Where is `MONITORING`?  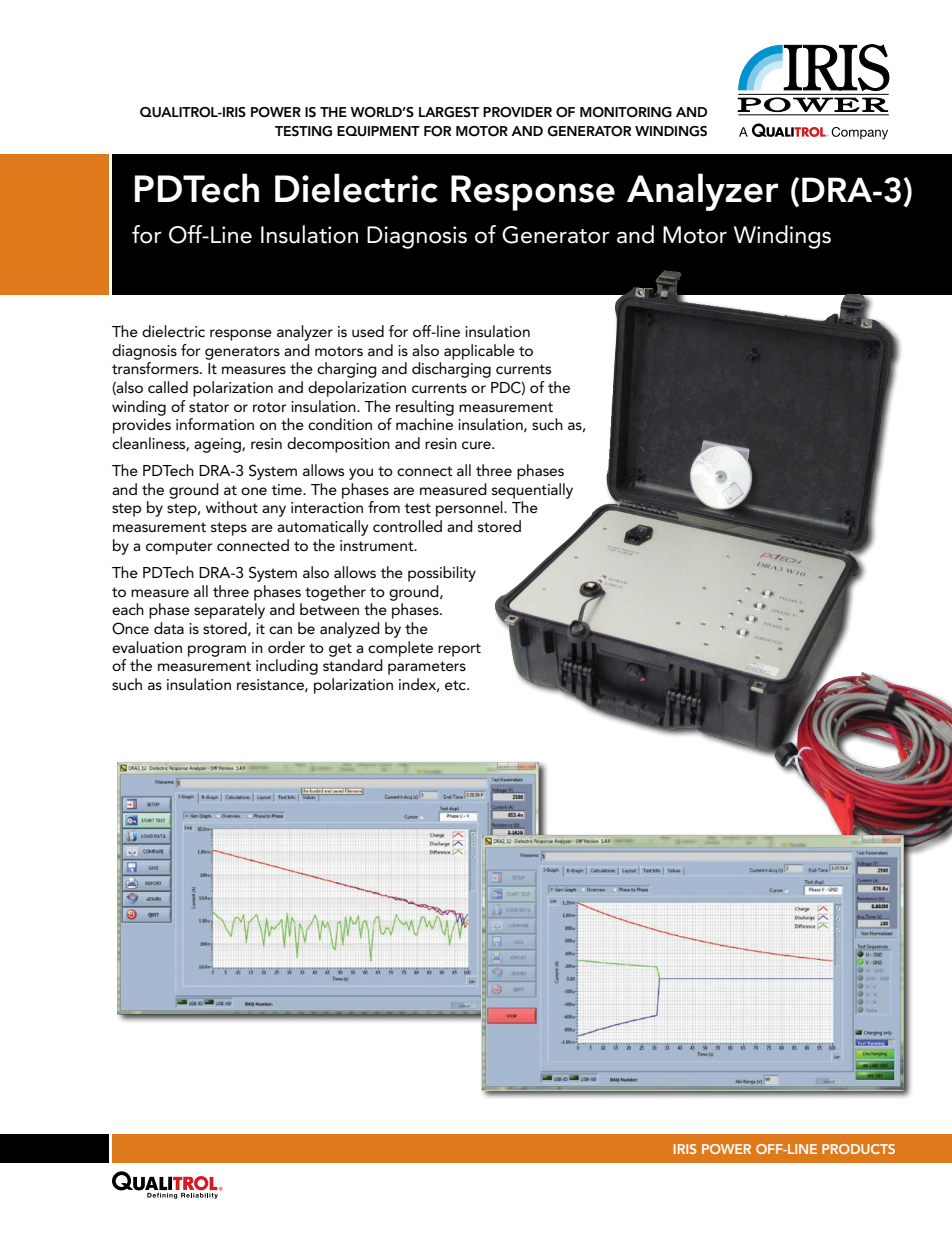 MONITORING is located at coordinates (626, 112).
